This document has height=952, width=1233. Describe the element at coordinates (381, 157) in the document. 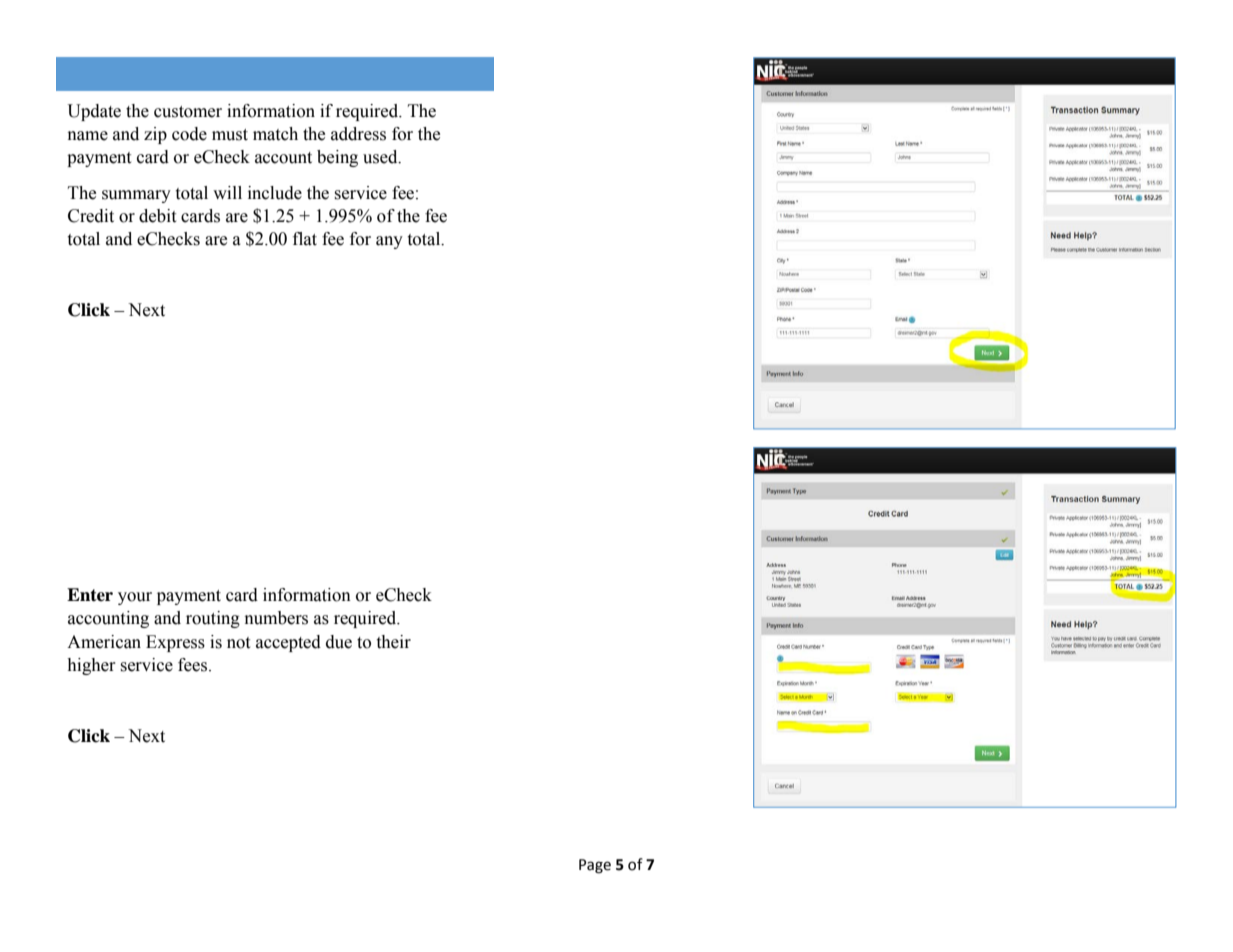

I see `used` at that location.
